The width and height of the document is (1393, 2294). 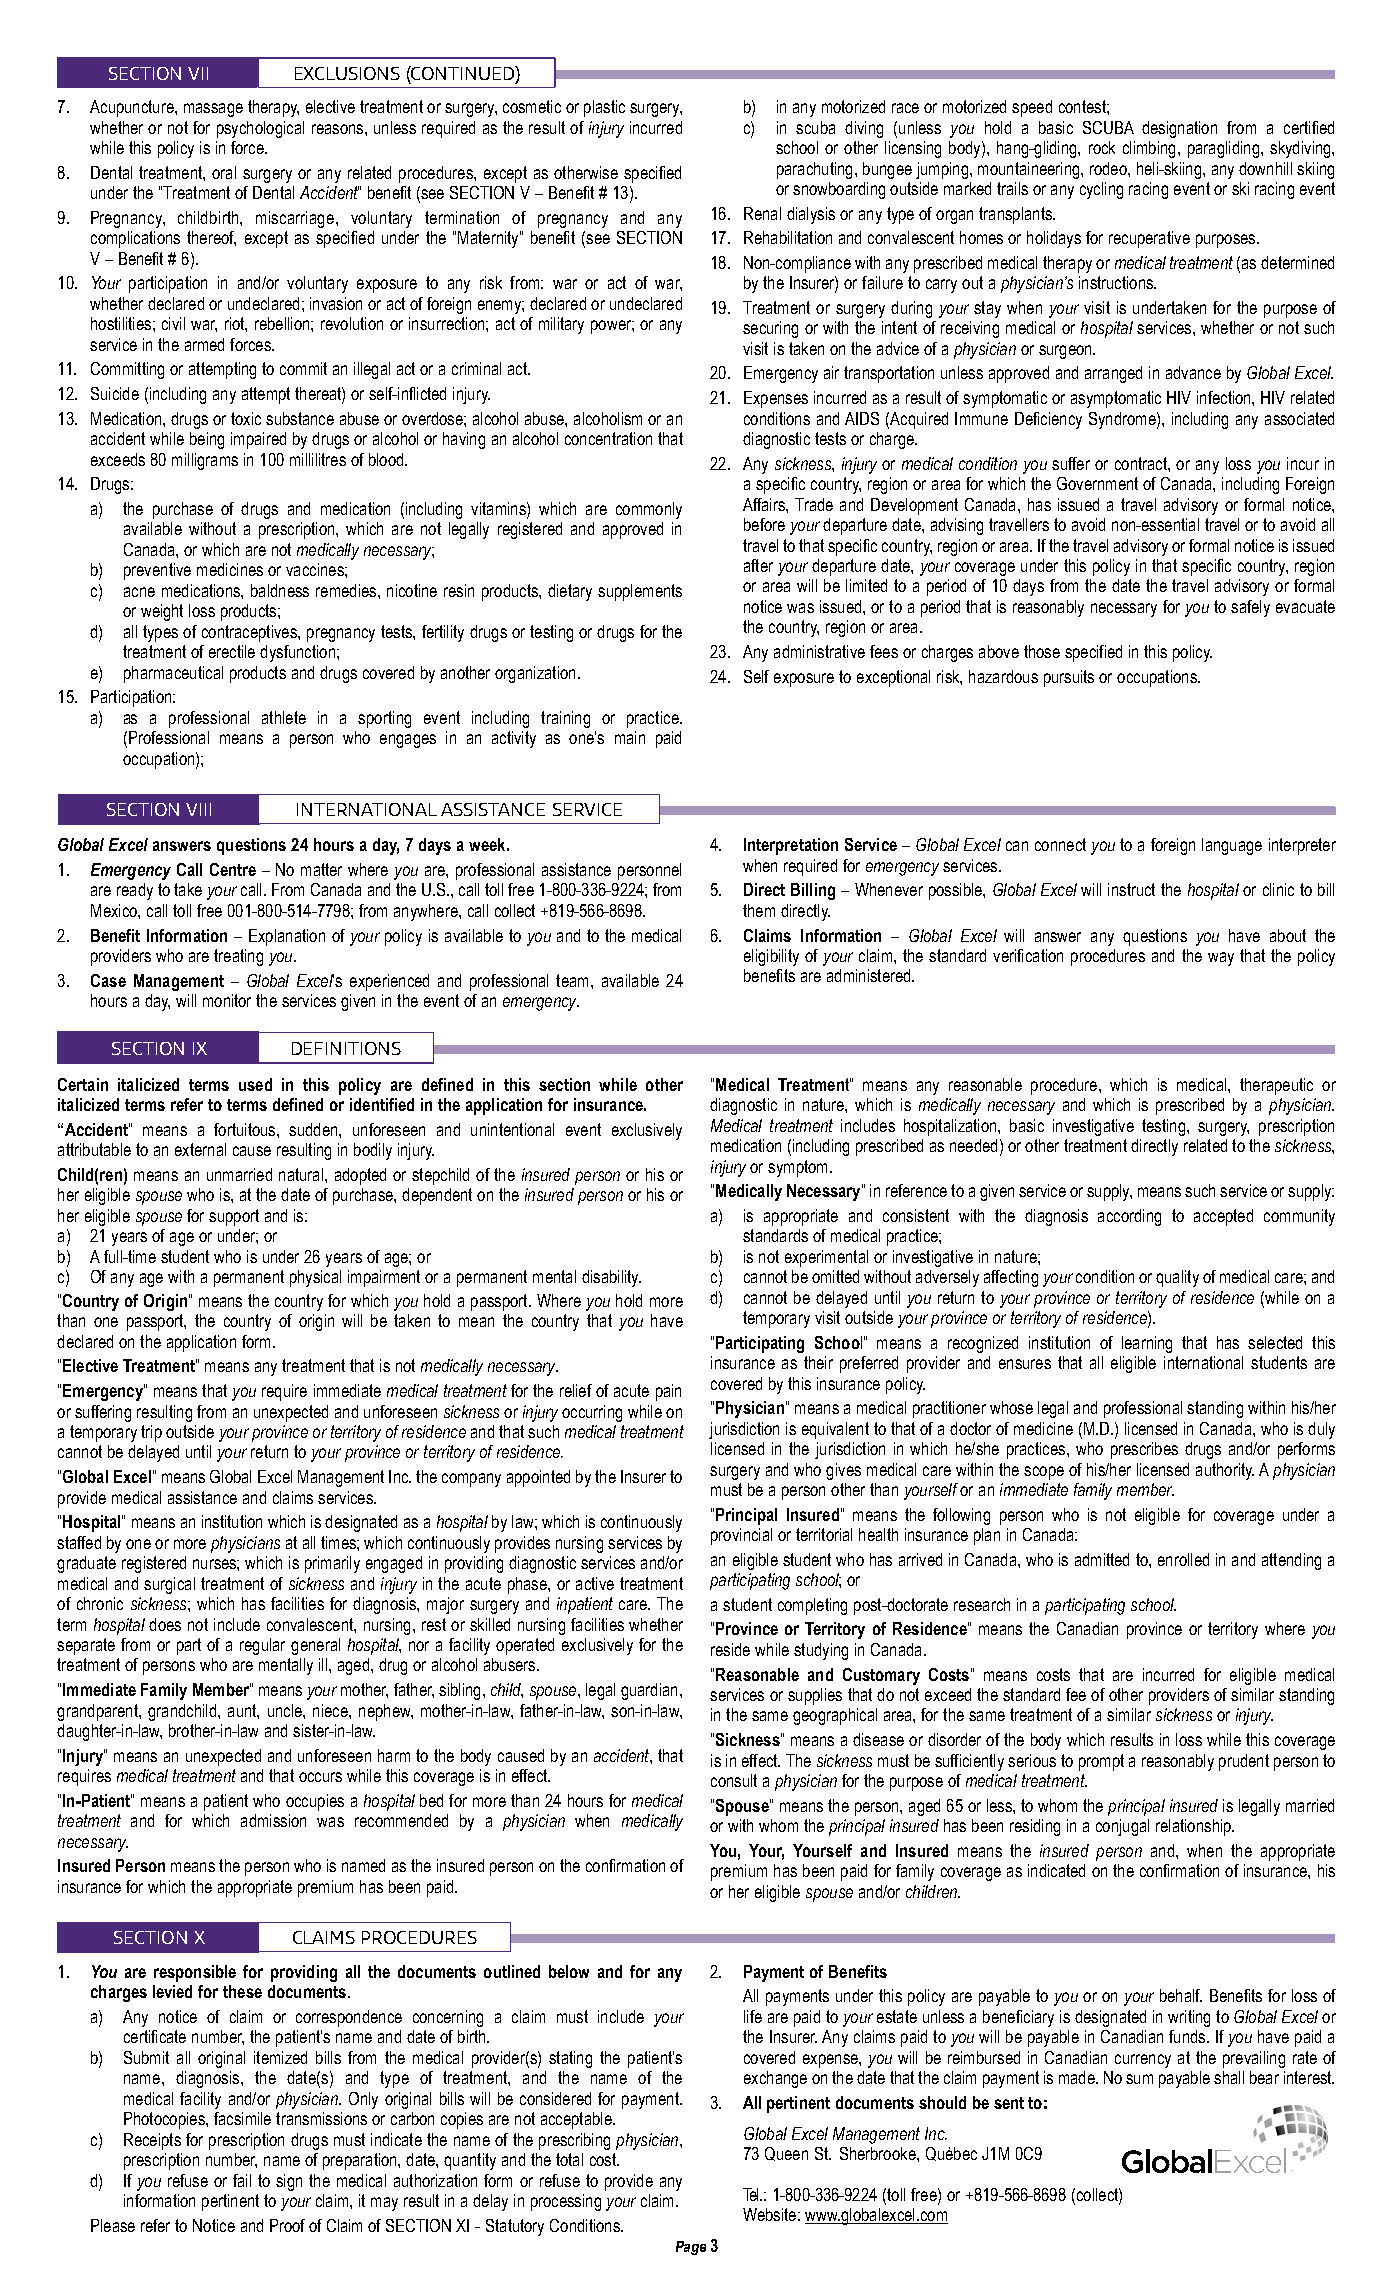 What do you see at coordinates (734, 1780) in the document?
I see `consult` at bounding box center [734, 1780].
